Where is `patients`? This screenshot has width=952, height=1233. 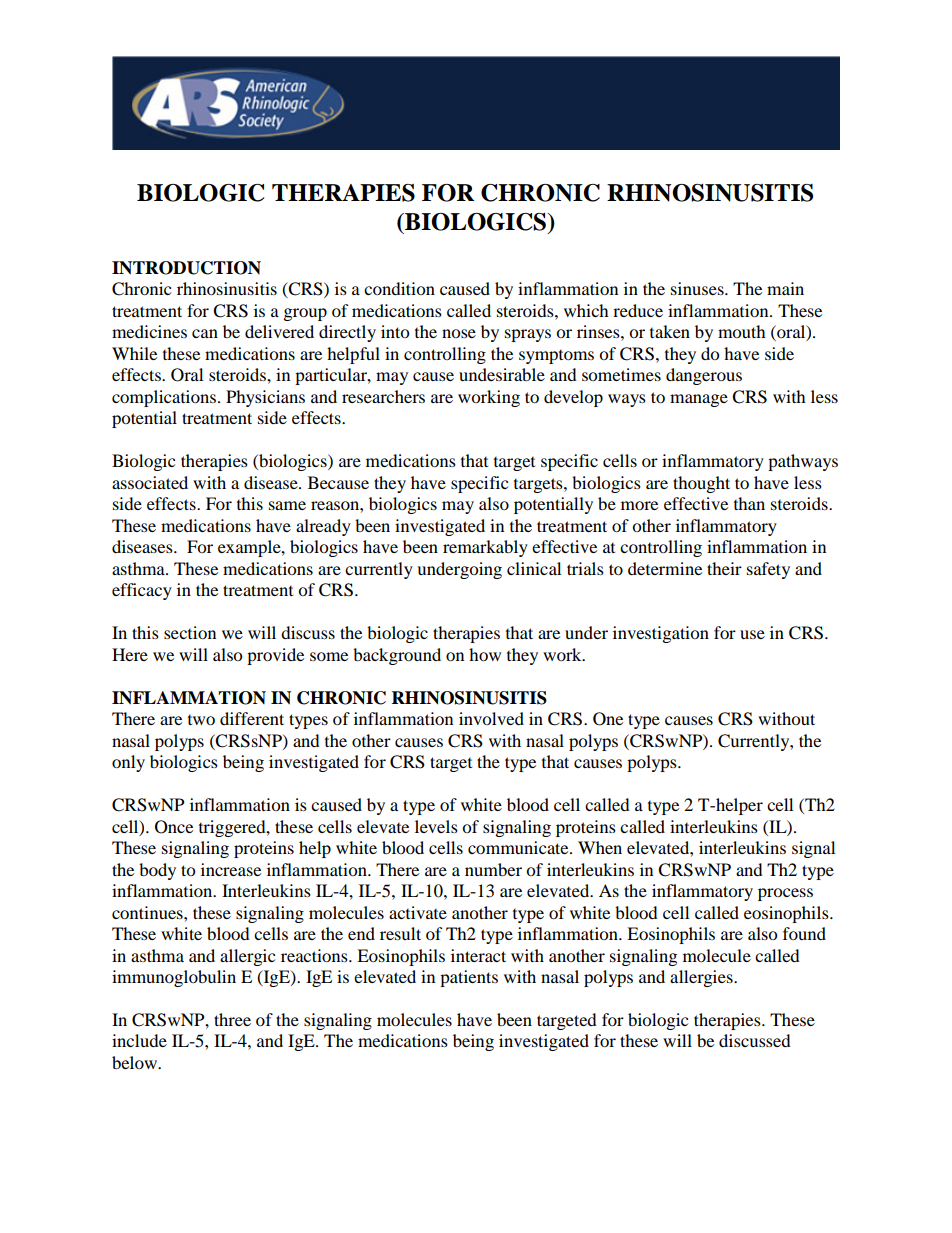
patients is located at coordinates (469, 978).
